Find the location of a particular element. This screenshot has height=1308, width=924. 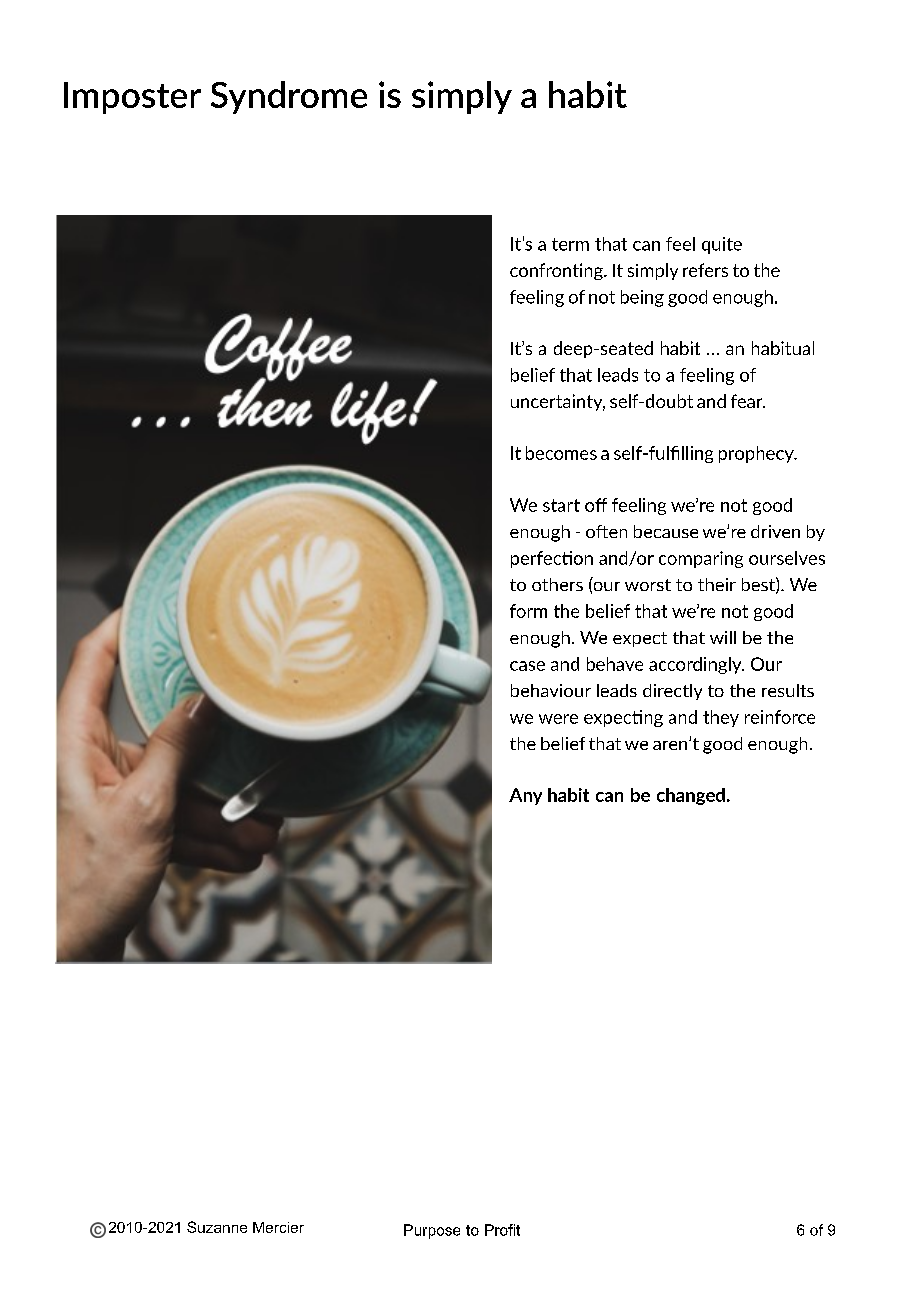

Any is located at coordinates (525, 796).
